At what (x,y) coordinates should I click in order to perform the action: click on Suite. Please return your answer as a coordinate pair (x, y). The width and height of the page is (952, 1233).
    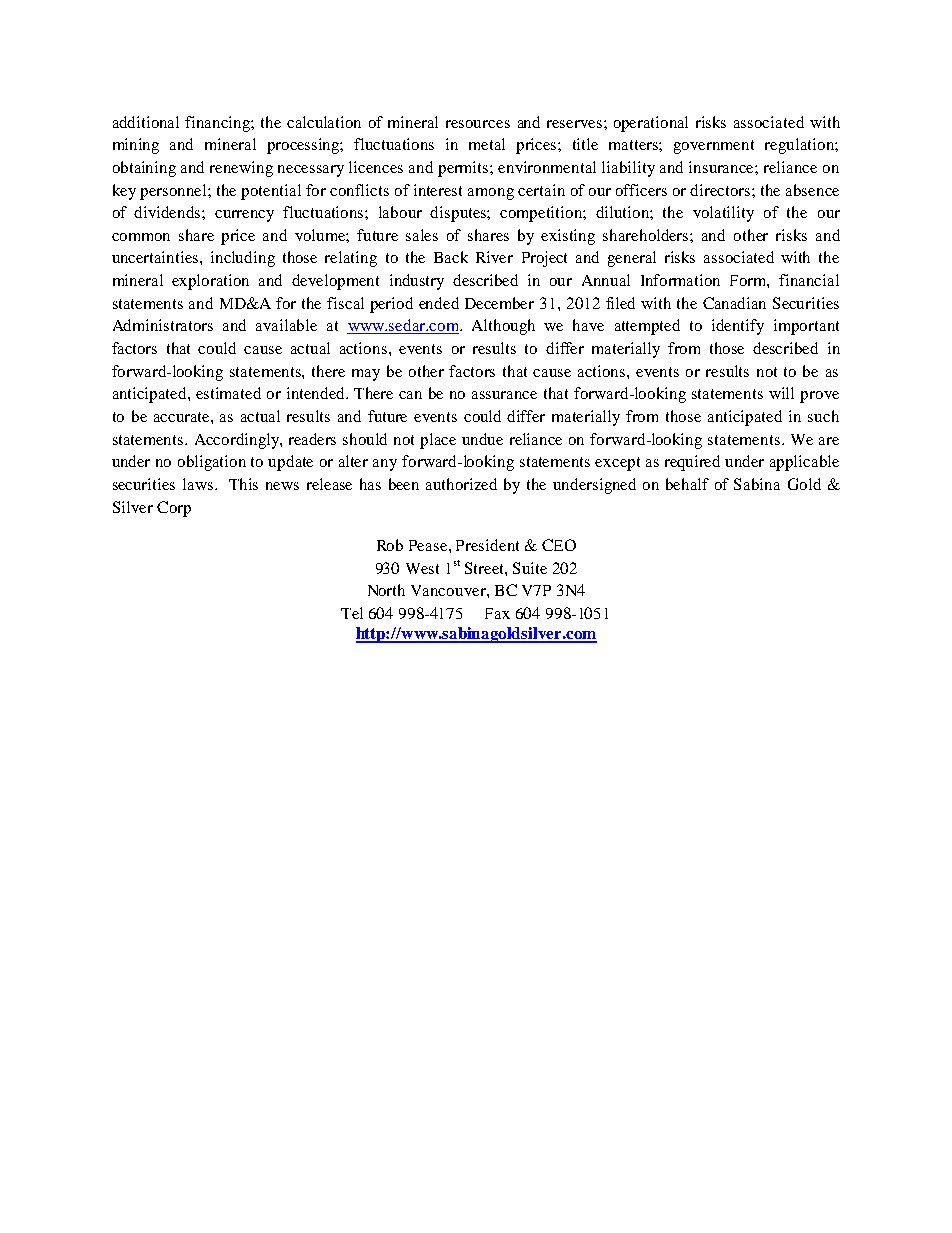
    Looking at the image, I should click on (530, 568).
